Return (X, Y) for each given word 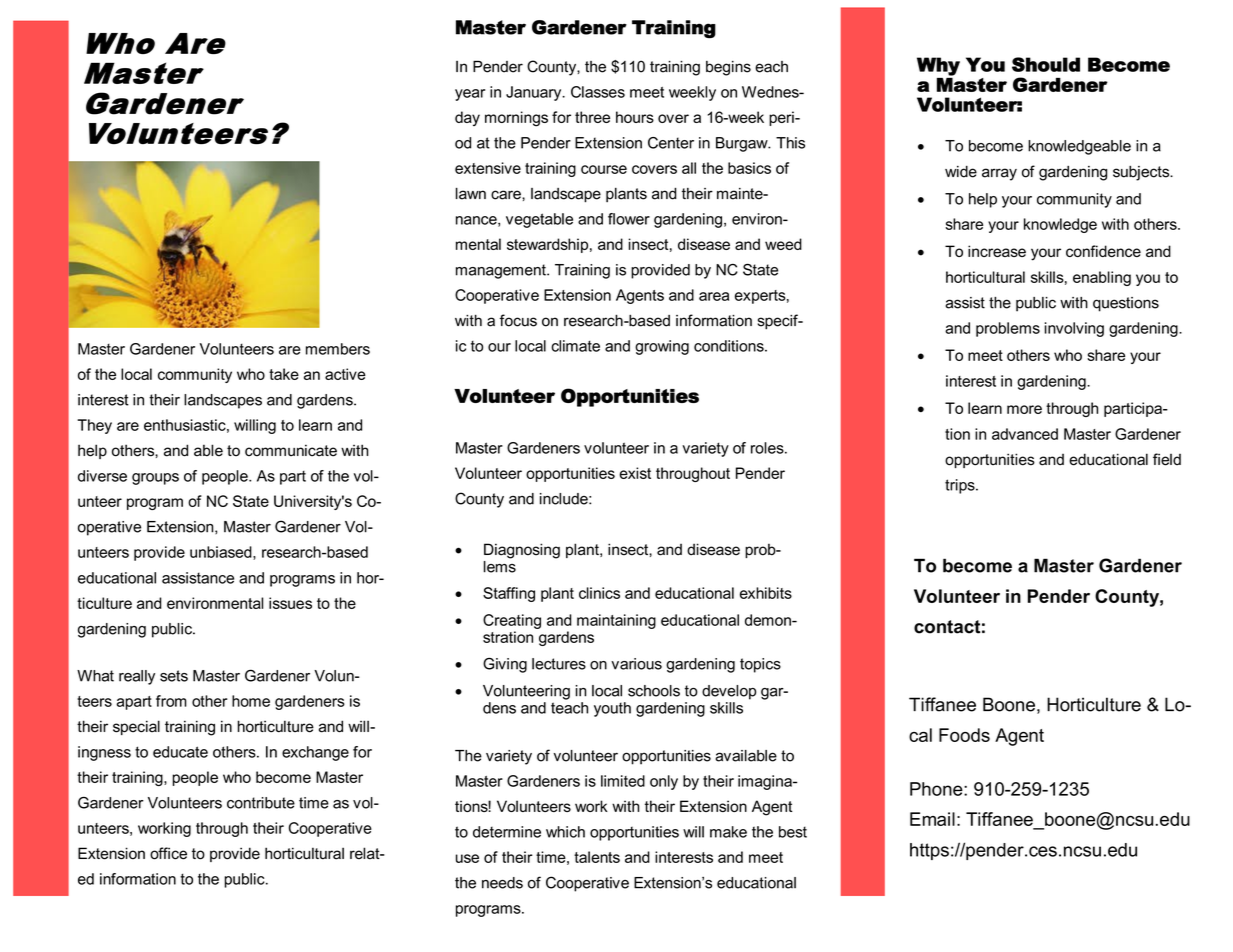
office (168, 853)
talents (597, 857)
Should (1046, 64)
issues (290, 603)
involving (1074, 329)
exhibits (766, 593)
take (284, 374)
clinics (599, 593)
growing (662, 347)
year (470, 95)
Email (932, 819)
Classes (598, 92)
